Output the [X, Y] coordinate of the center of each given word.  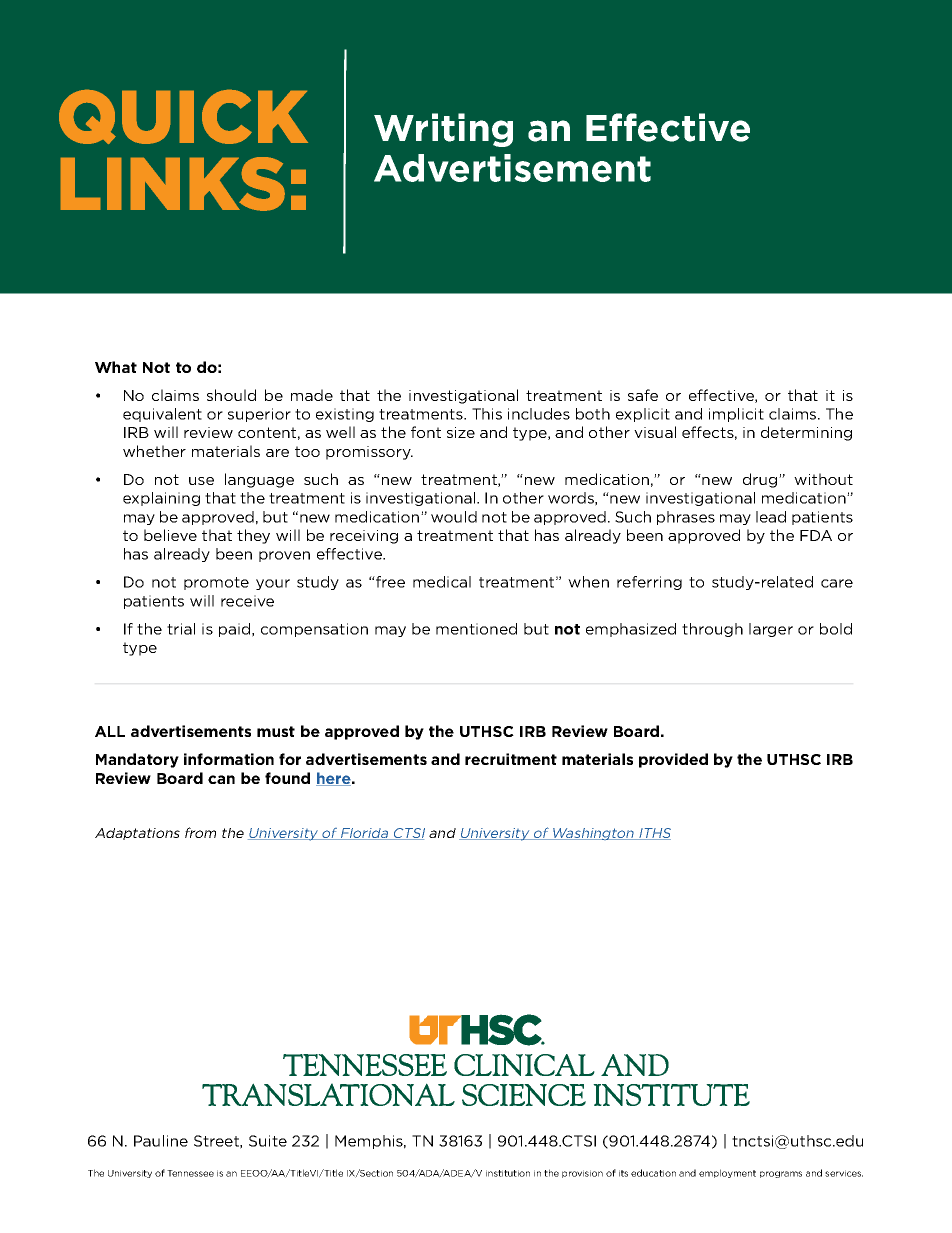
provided [673, 760]
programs [781, 1174]
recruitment [511, 759]
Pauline [161, 1141]
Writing [443, 130]
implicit [736, 415]
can [221, 779]
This [487, 414]
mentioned [476, 629]
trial [181, 629]
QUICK [183, 117]
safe [643, 395]
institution [508, 1173]
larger [771, 630]
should [231, 395]
